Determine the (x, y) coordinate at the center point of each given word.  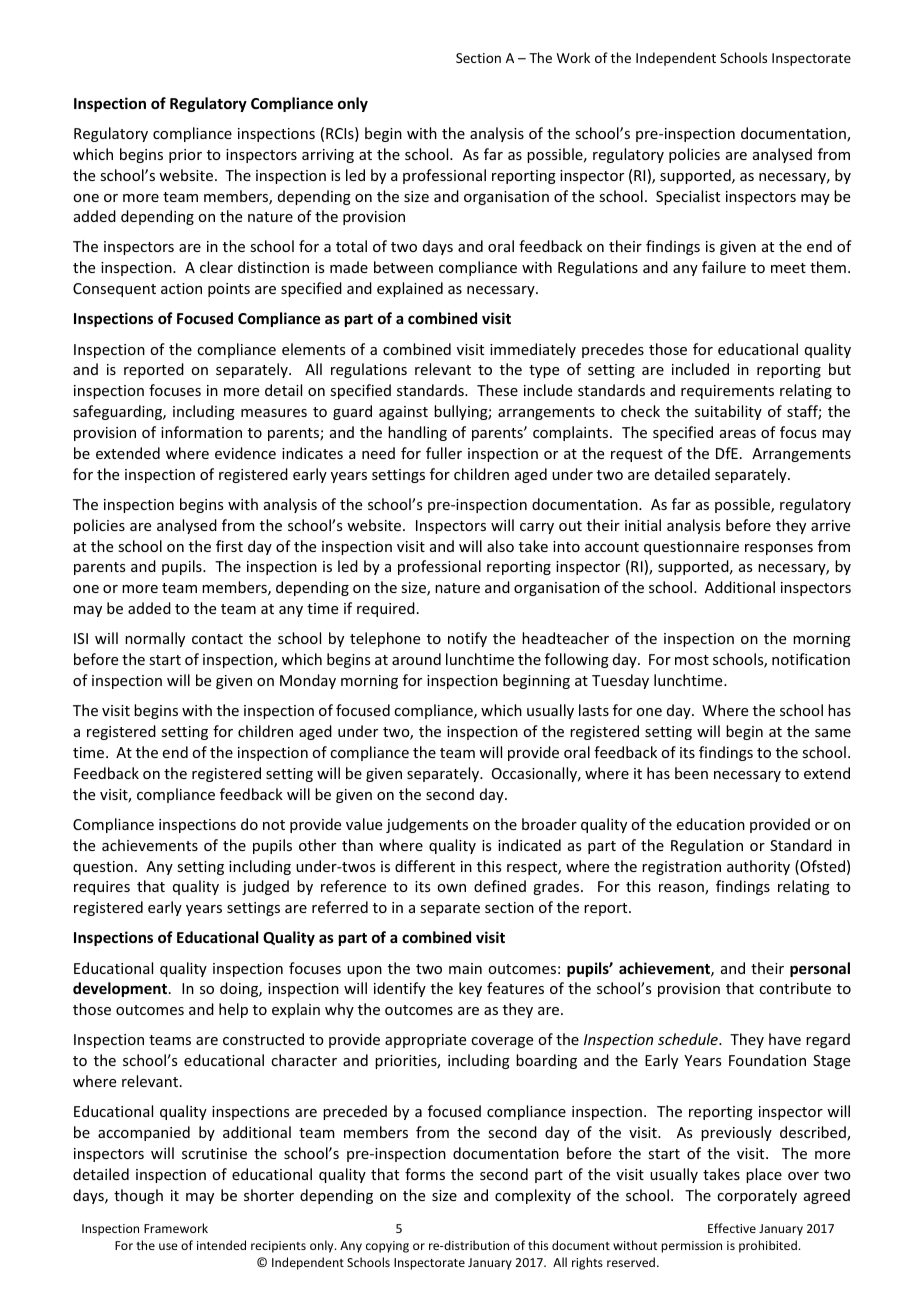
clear (216, 267)
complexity (533, 1196)
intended (221, 1245)
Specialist (688, 197)
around (416, 659)
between (403, 267)
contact (217, 639)
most (692, 660)
